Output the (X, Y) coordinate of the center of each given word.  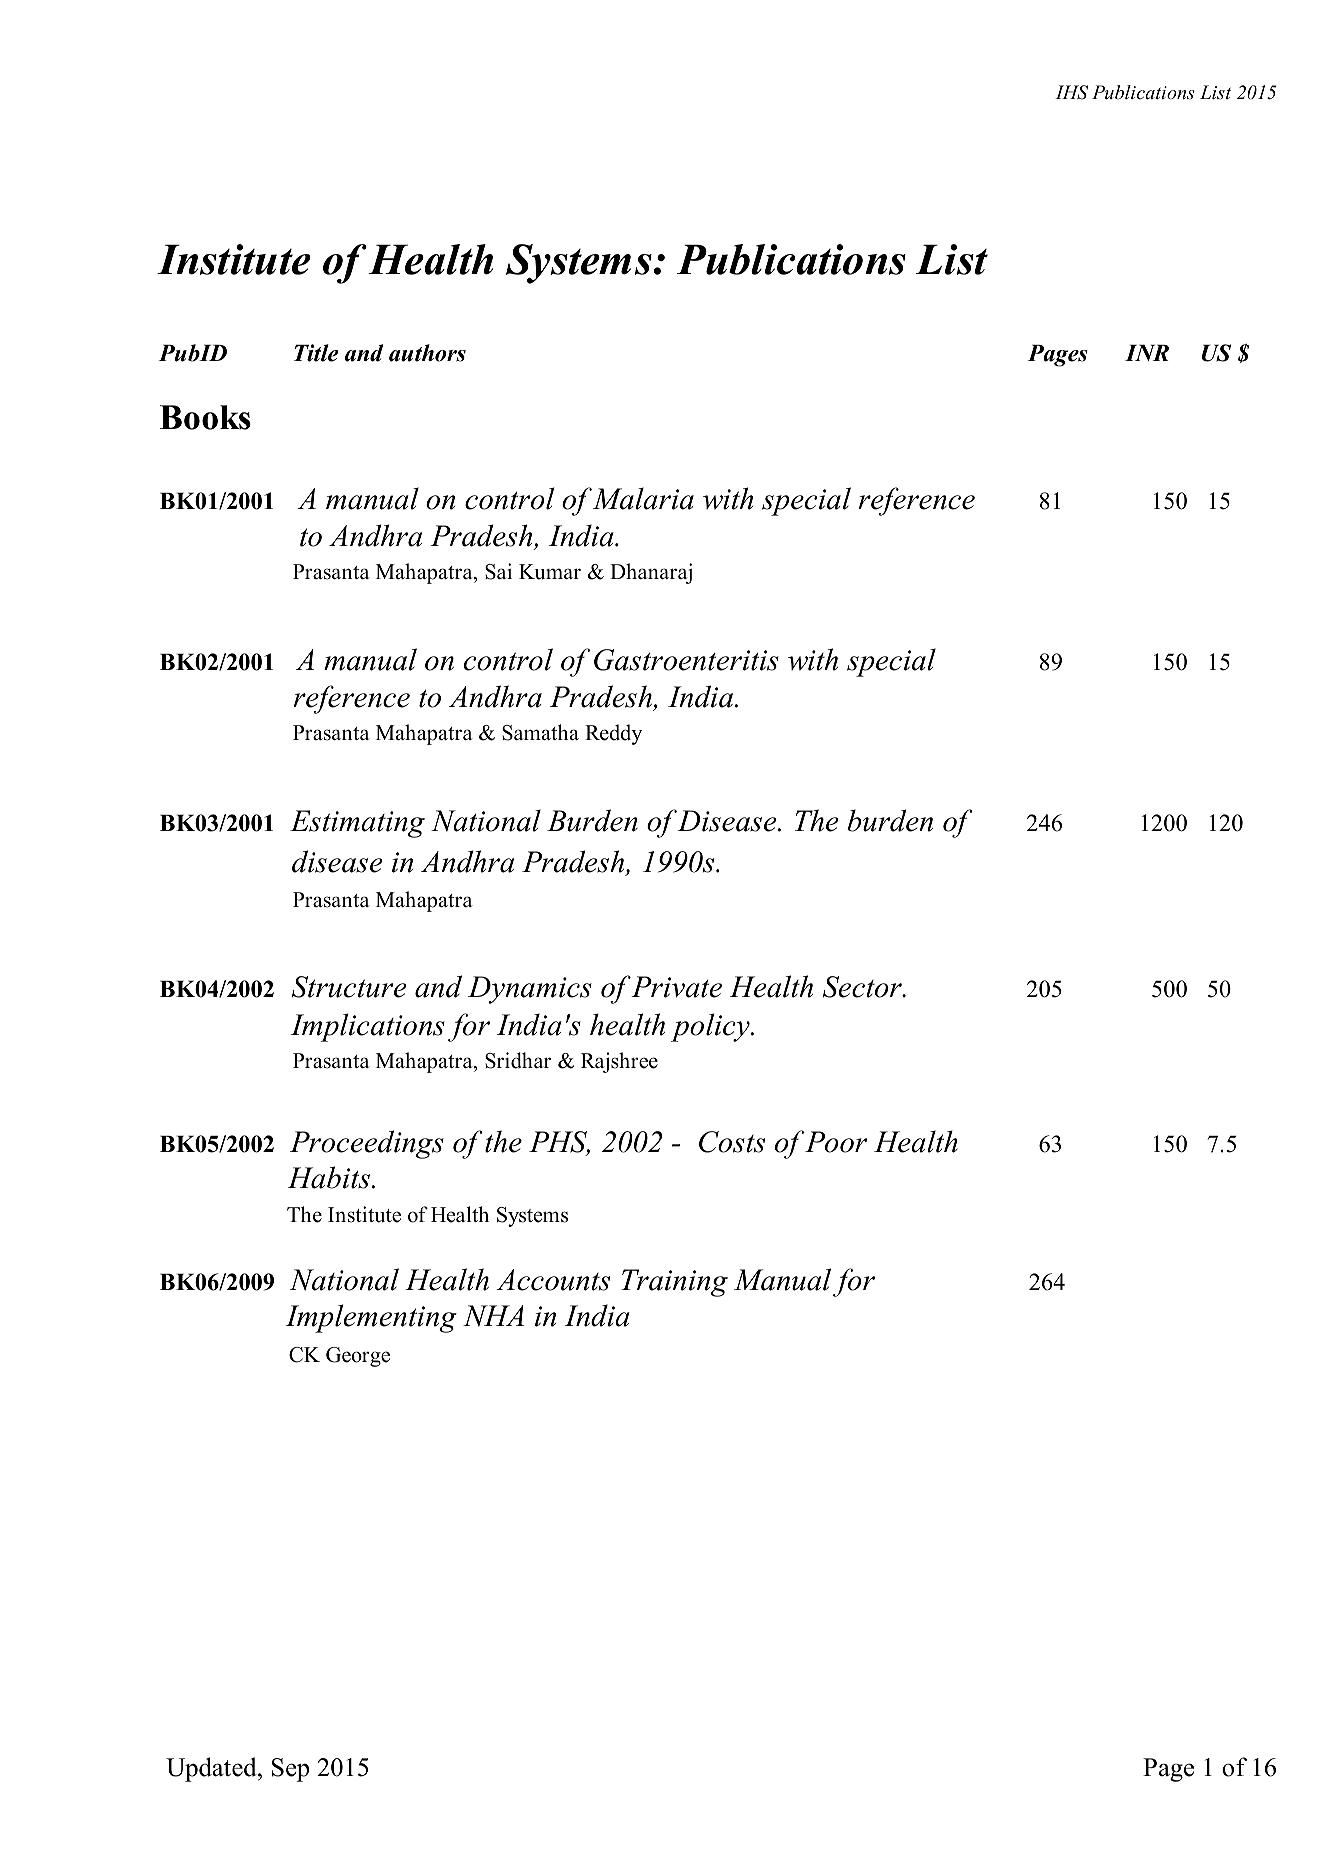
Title (316, 353)
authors (427, 353)
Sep (290, 1770)
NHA (493, 1316)
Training (674, 1283)
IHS (1071, 92)
